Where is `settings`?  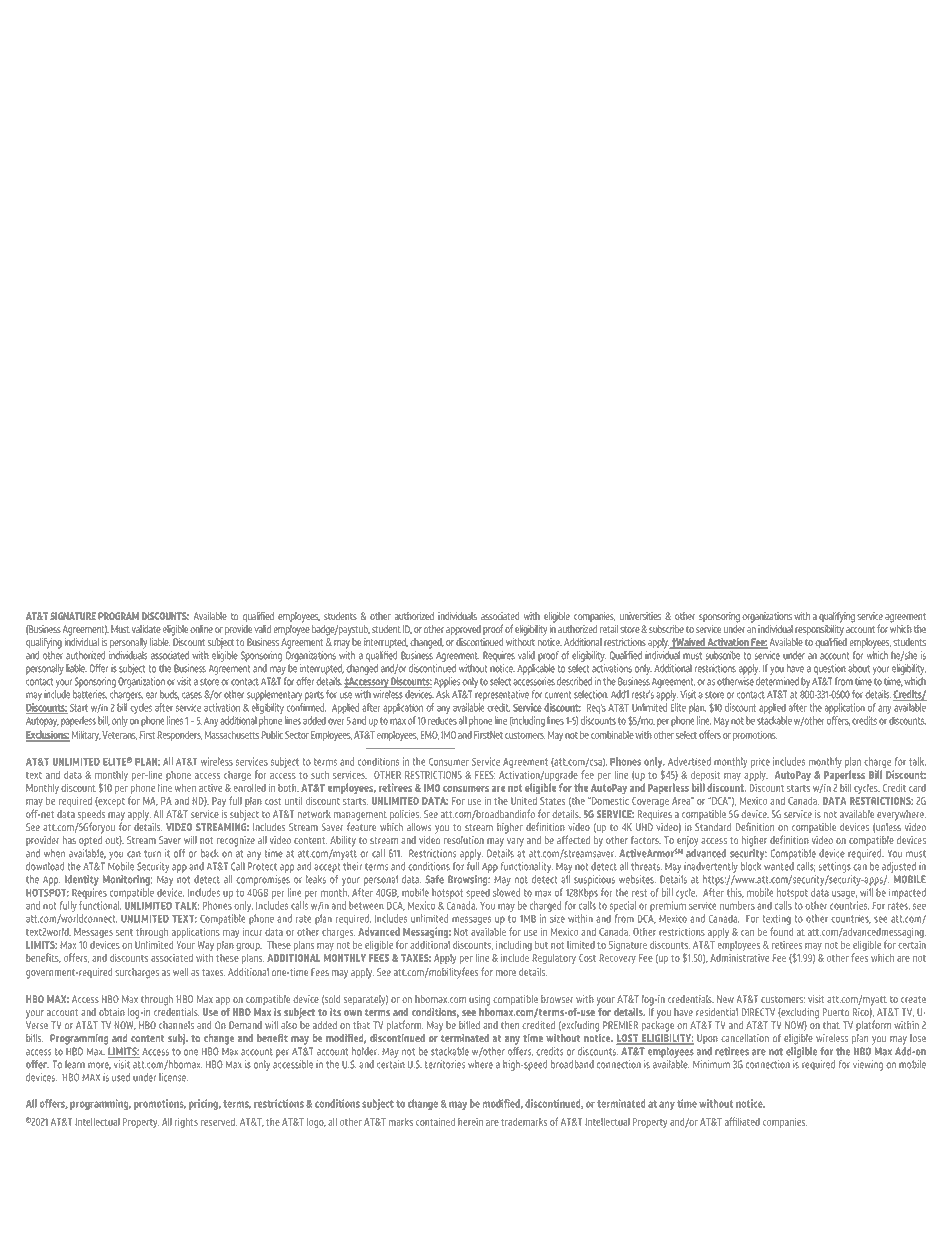 settings is located at coordinates (835, 867).
